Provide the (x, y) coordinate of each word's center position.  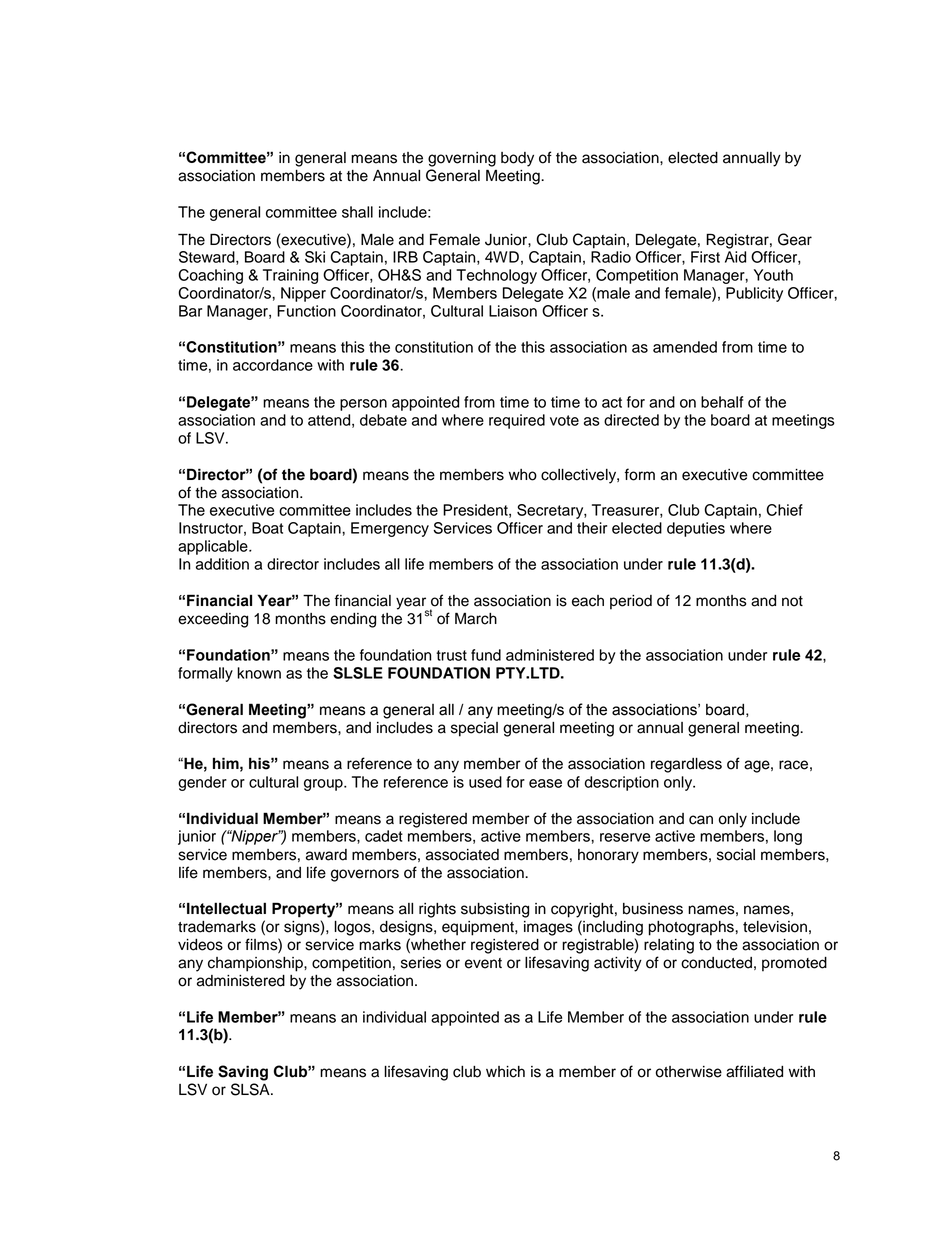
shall (357, 212)
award (326, 855)
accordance (273, 365)
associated (462, 855)
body (517, 159)
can (701, 820)
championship (256, 964)
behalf (722, 402)
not (792, 601)
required (517, 421)
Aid (735, 257)
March (476, 618)
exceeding (213, 620)
